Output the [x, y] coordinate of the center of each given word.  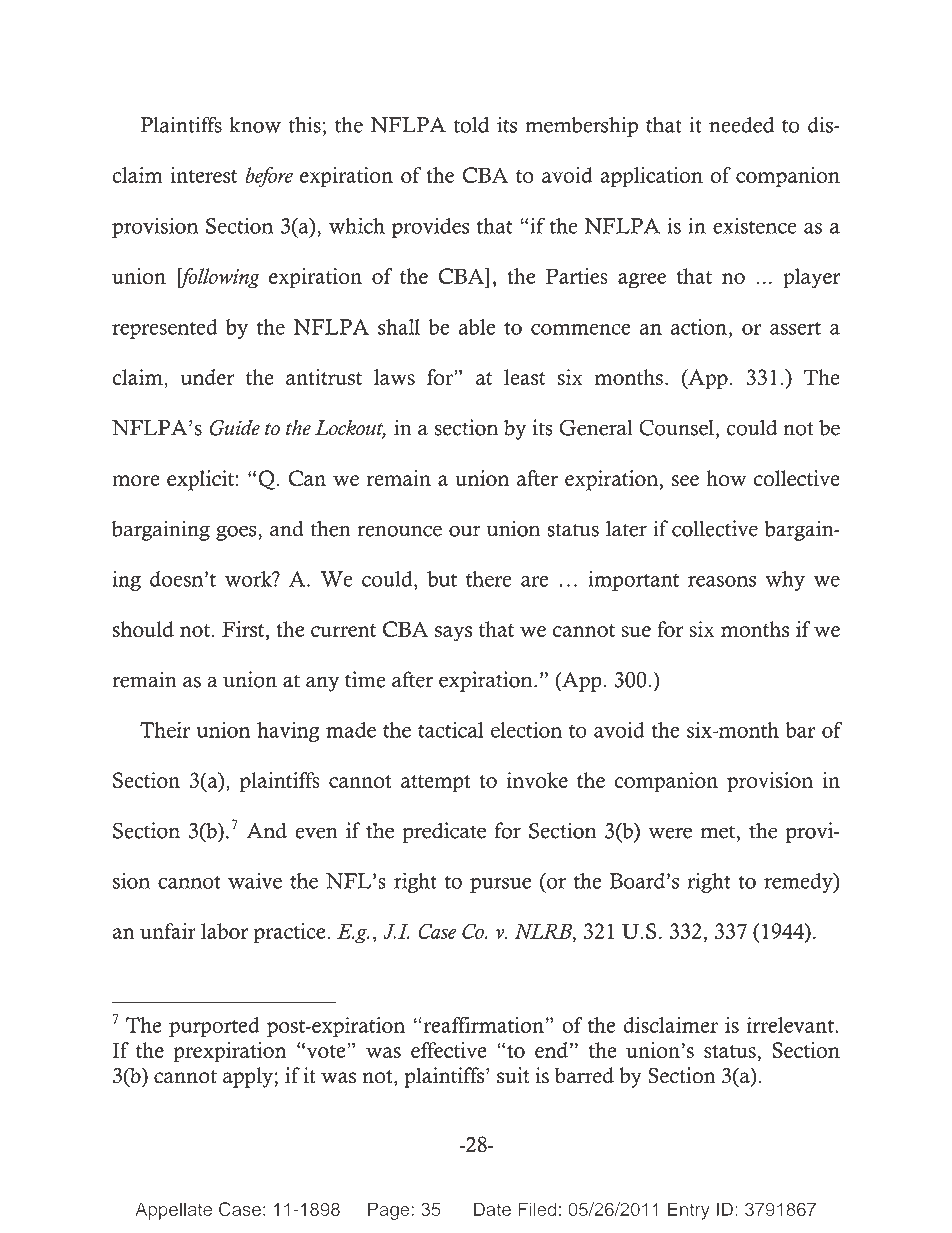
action [699, 327]
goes [237, 533]
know [255, 125]
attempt [436, 784]
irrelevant [791, 1025]
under [207, 377]
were [670, 833]
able [477, 327]
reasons [722, 581]
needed [741, 125]
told [471, 125]
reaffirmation [483, 1025]
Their [165, 730]
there [489, 579]
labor [224, 931]
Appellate [173, 1211]
